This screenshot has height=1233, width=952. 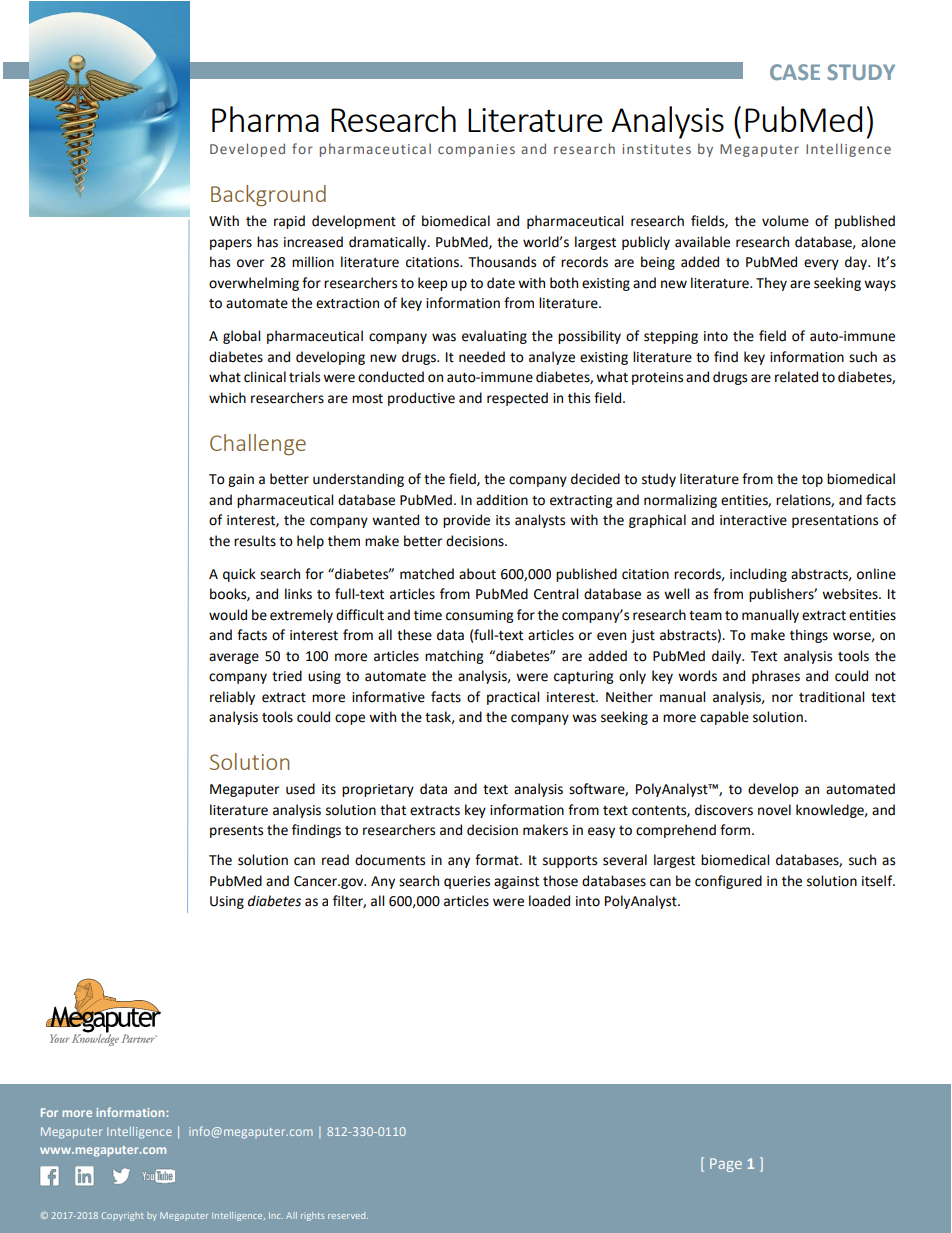 I want to click on Background, so click(x=268, y=195).
